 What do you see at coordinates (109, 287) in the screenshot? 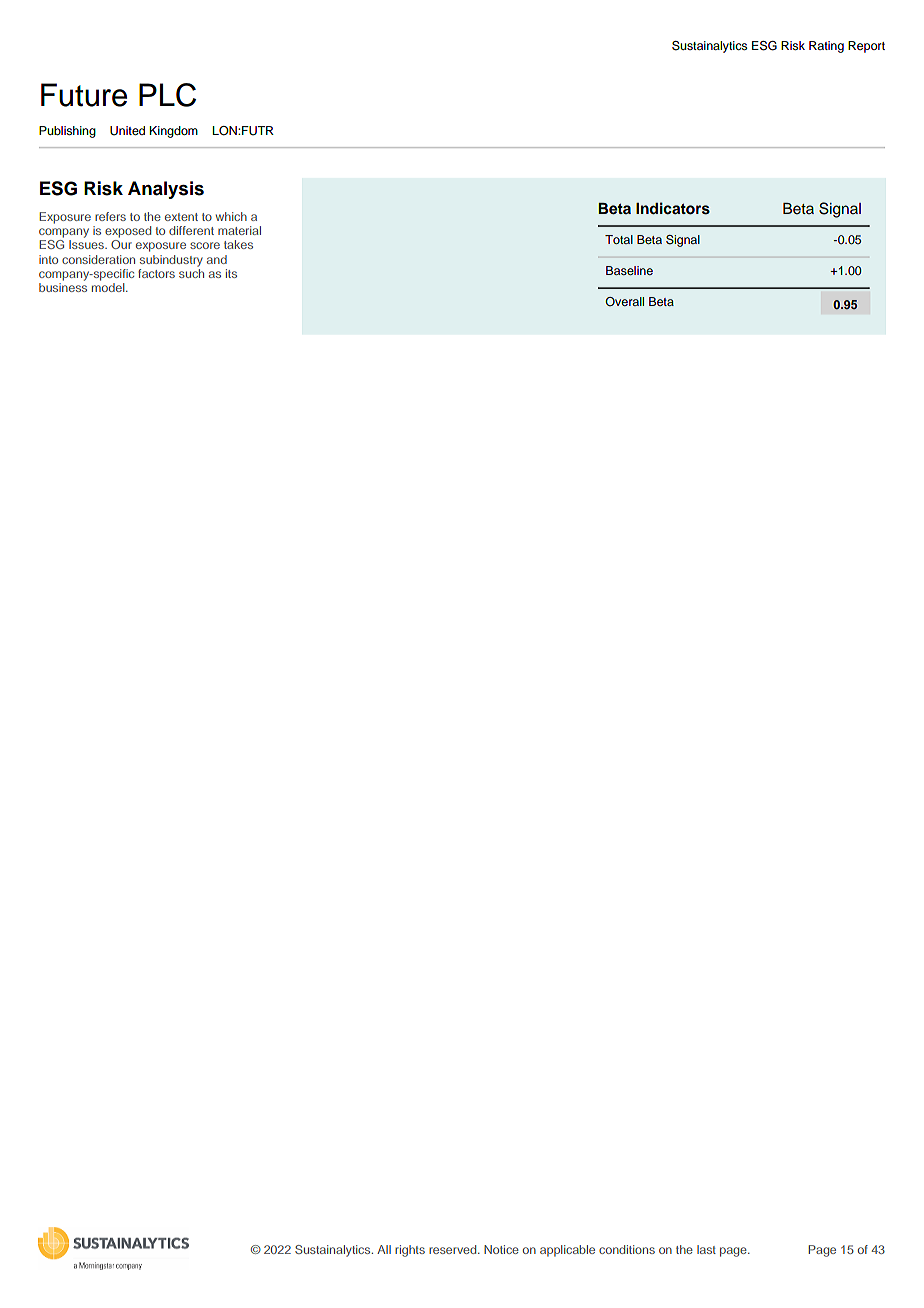
I see `model` at bounding box center [109, 287].
